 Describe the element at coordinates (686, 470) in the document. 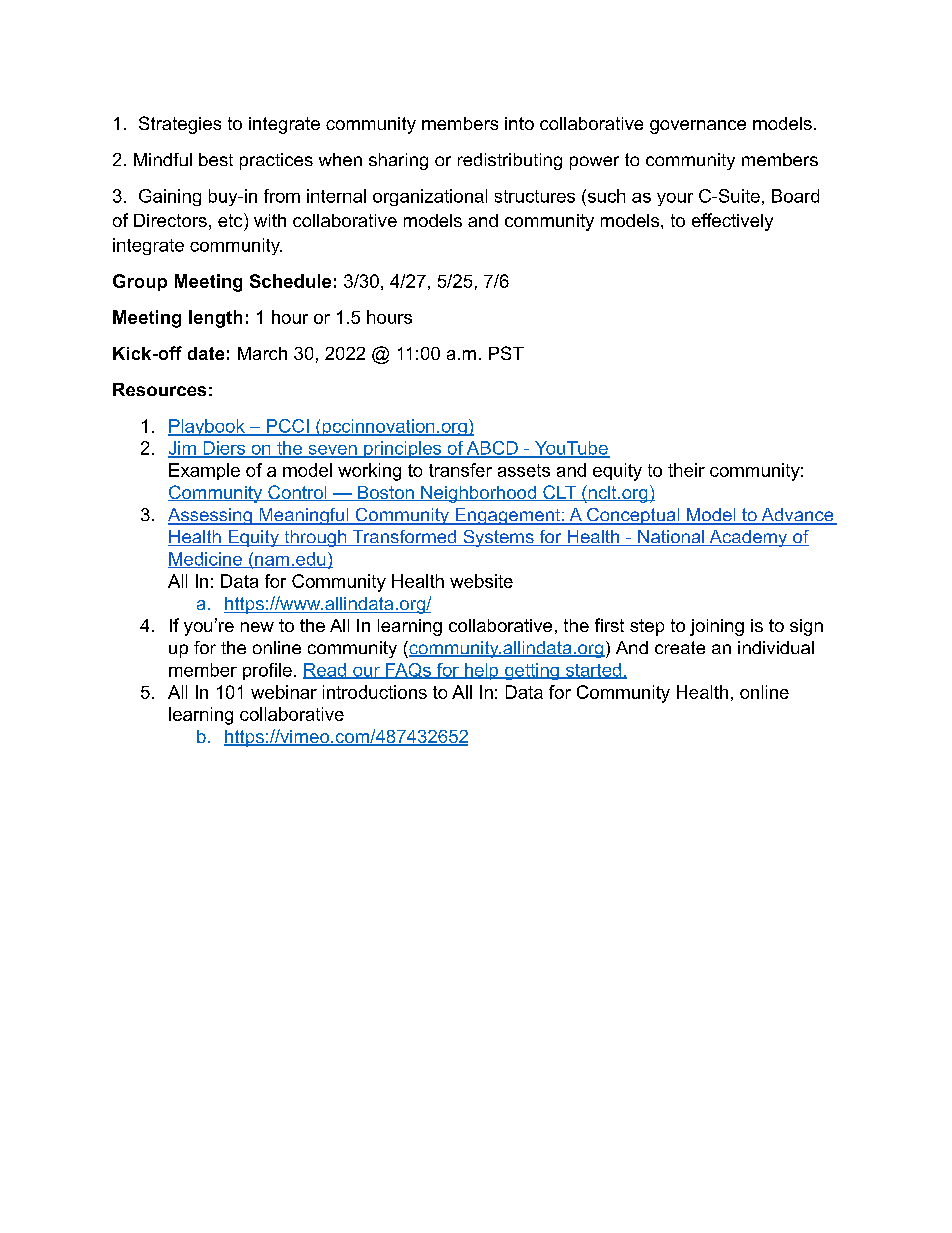

I see `their` at that location.
